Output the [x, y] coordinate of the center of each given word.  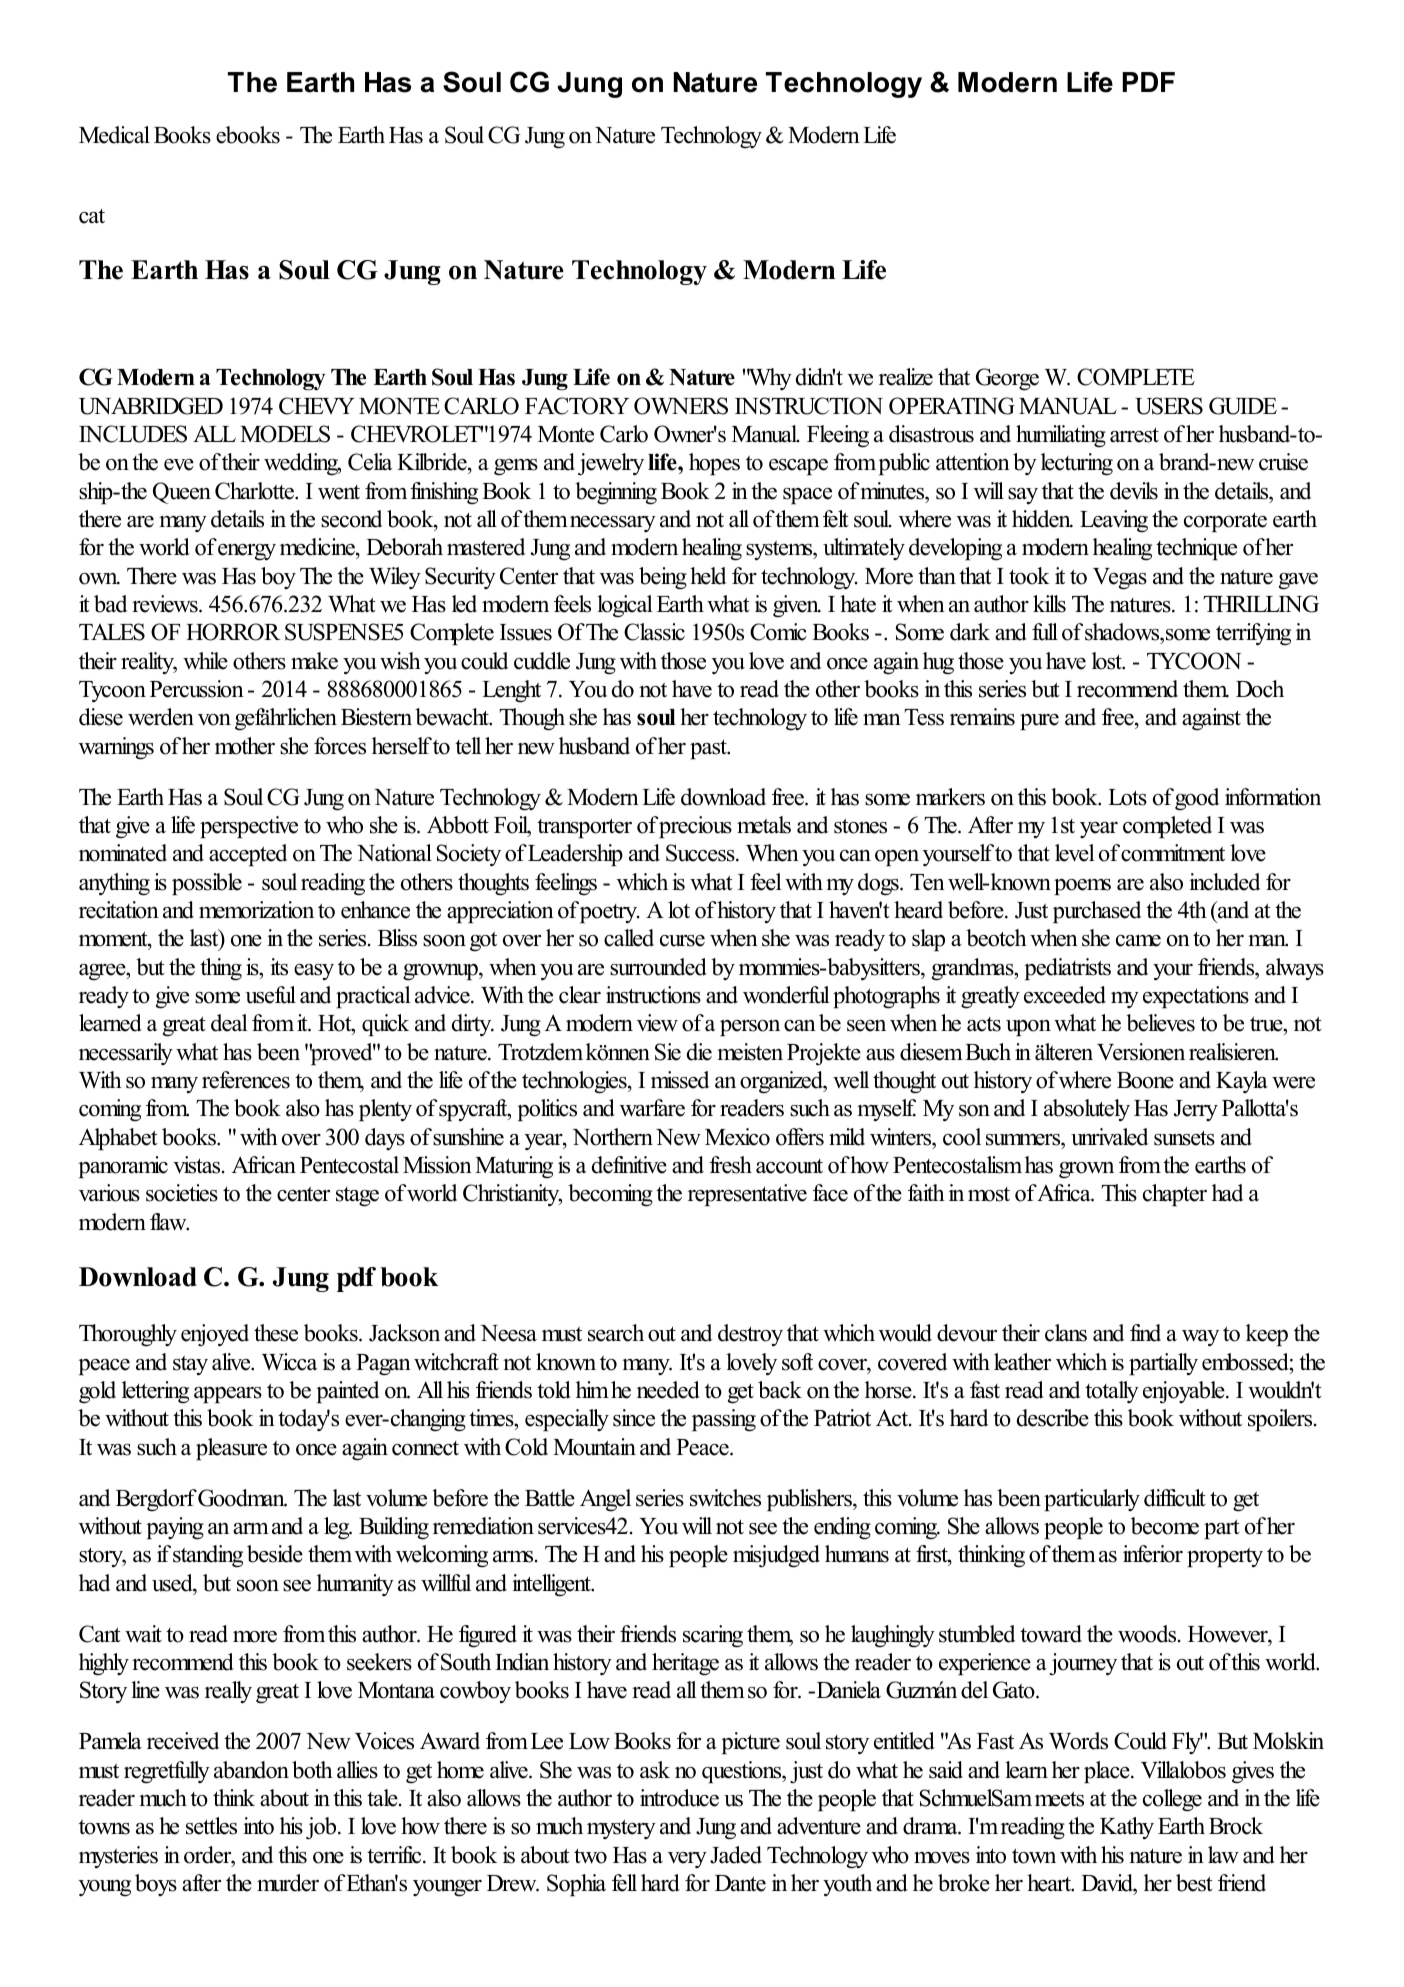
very [687, 1860]
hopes [714, 464]
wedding [302, 464]
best [1194, 1883]
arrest [1134, 435]
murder [288, 1883]
